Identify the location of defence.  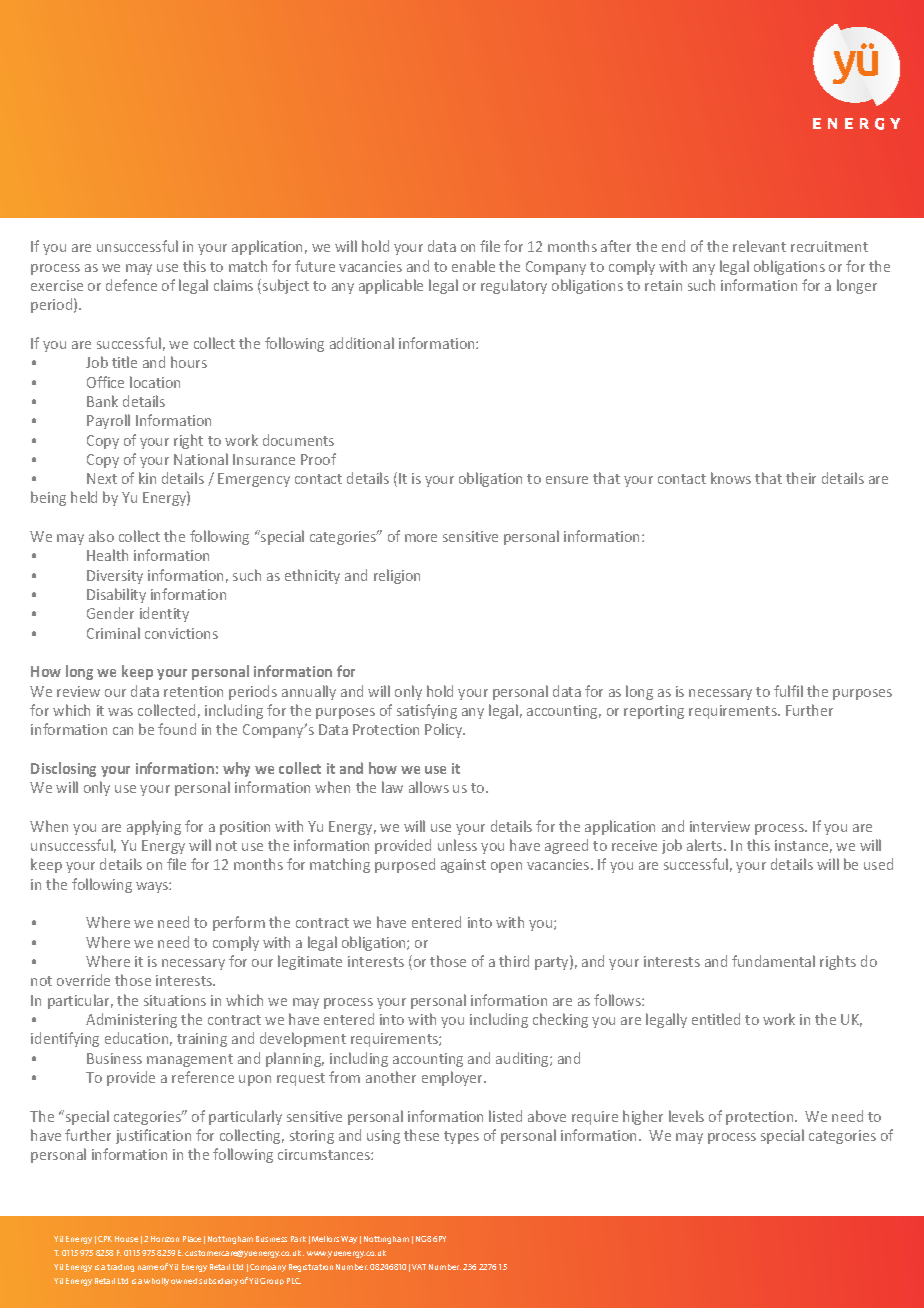
(131, 285).
